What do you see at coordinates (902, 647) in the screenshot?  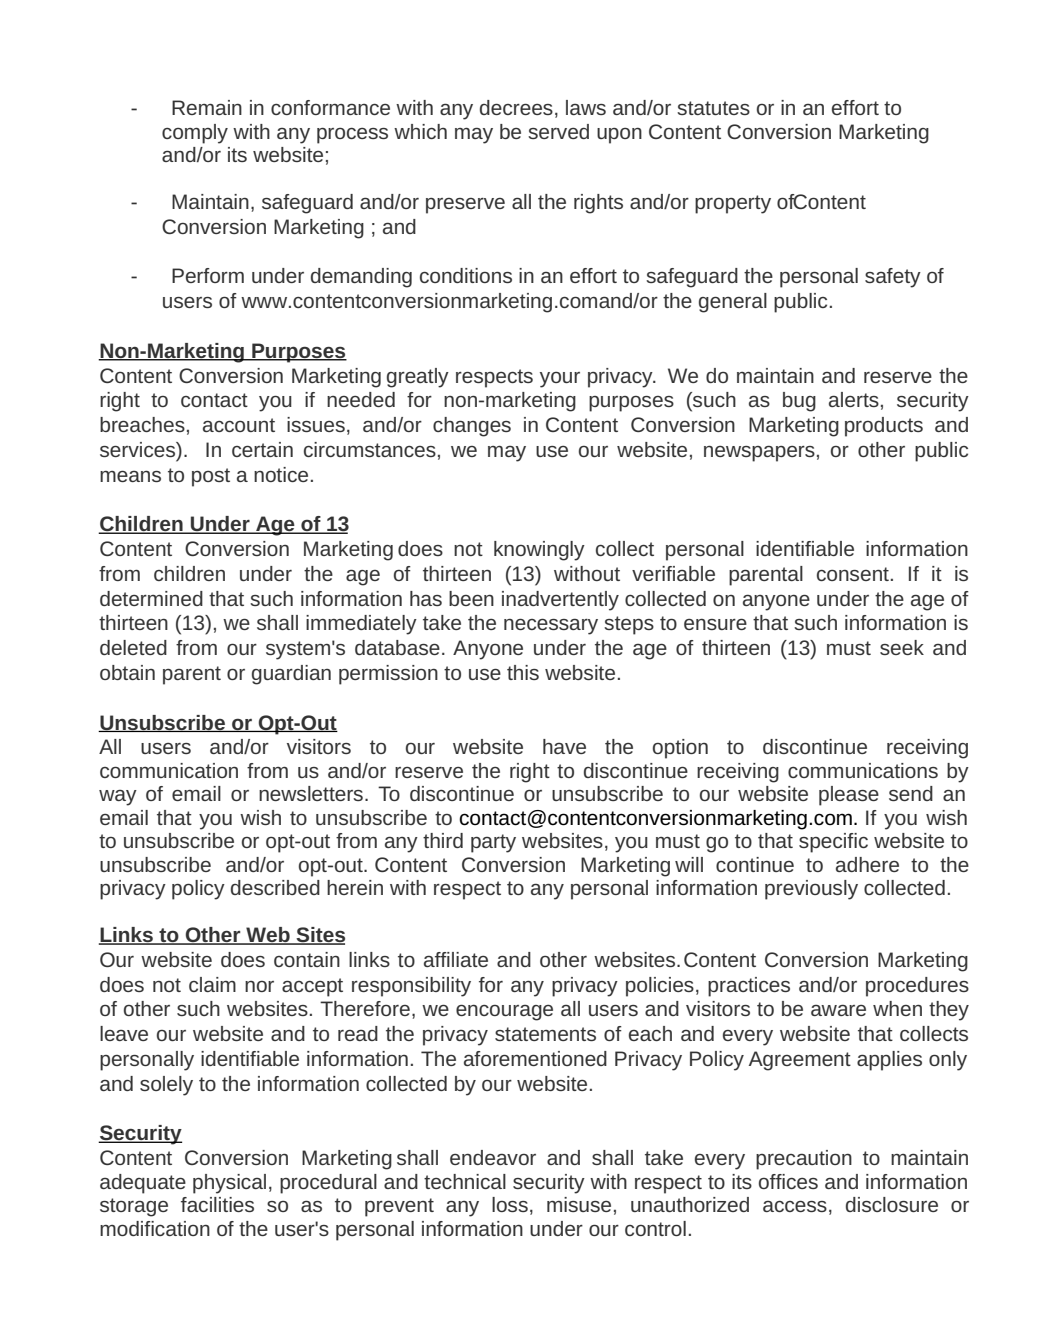 I see `seek` at bounding box center [902, 647].
